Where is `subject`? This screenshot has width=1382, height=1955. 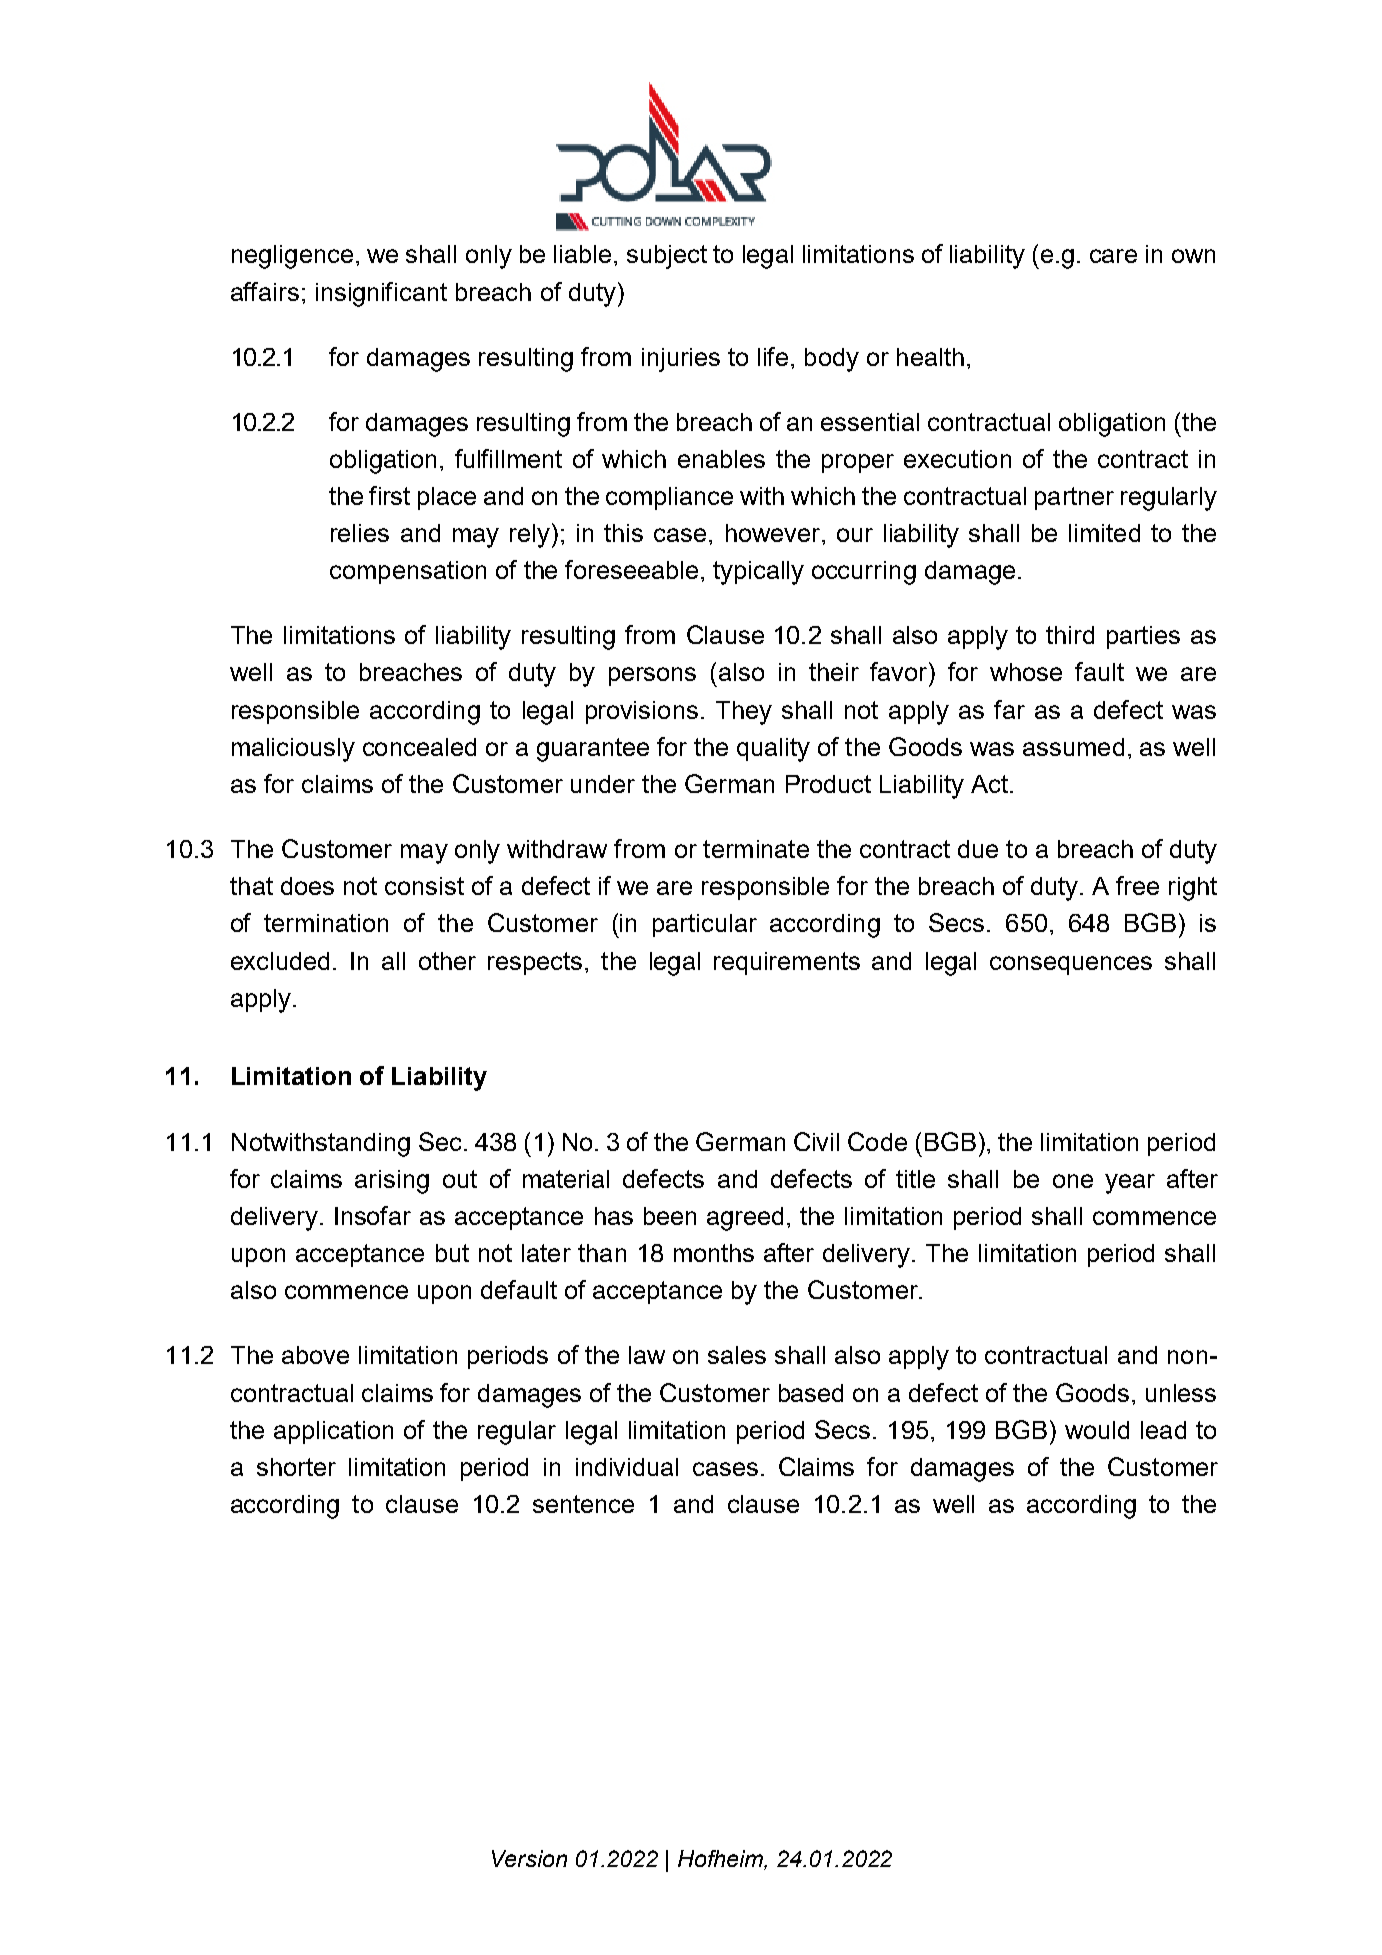
subject is located at coordinates (667, 257).
